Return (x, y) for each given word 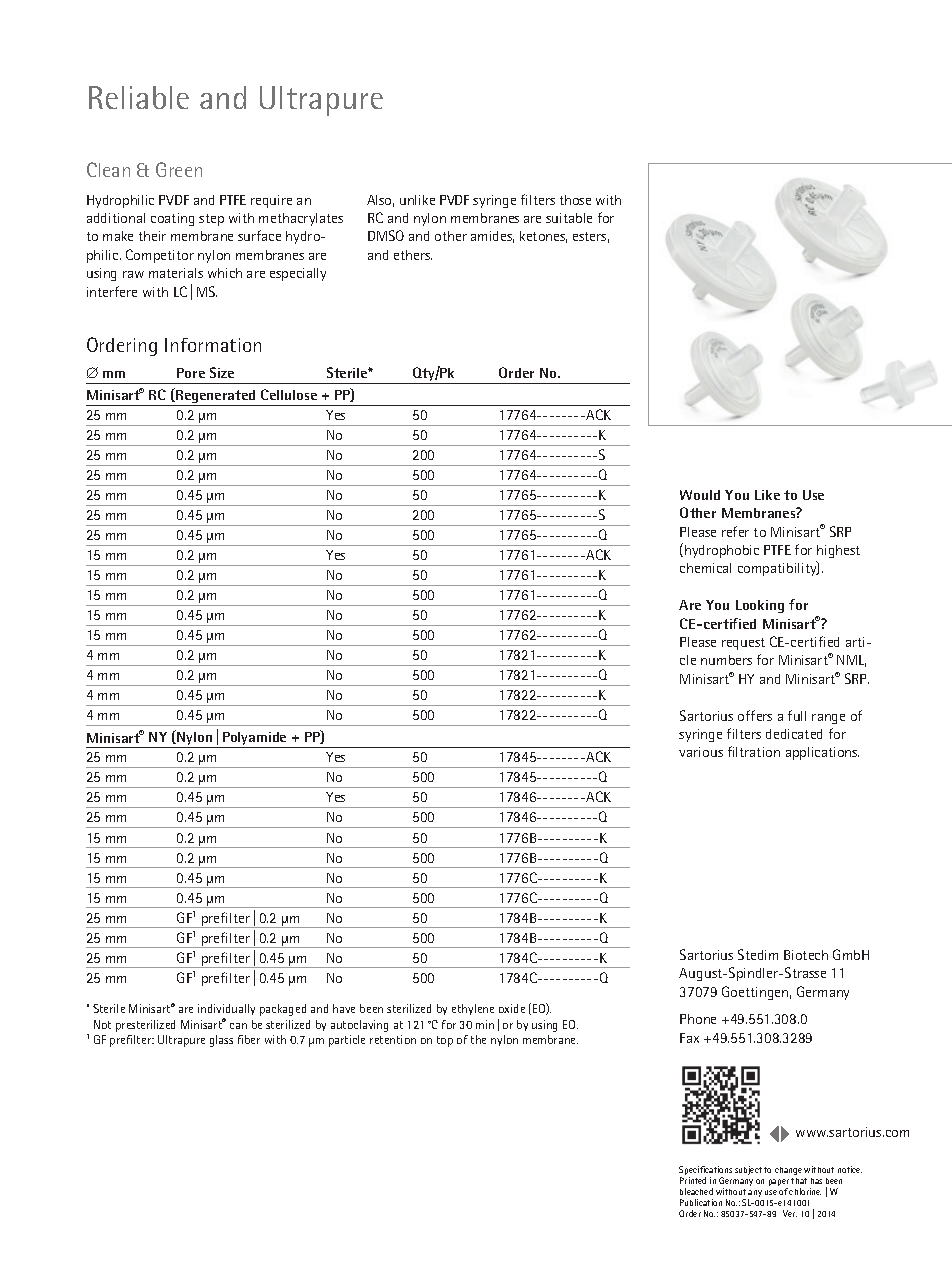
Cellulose (289, 394)
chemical (705, 568)
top (445, 1041)
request (743, 644)
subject (748, 1170)
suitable (569, 218)
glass (221, 1041)
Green (179, 169)
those (575, 200)
